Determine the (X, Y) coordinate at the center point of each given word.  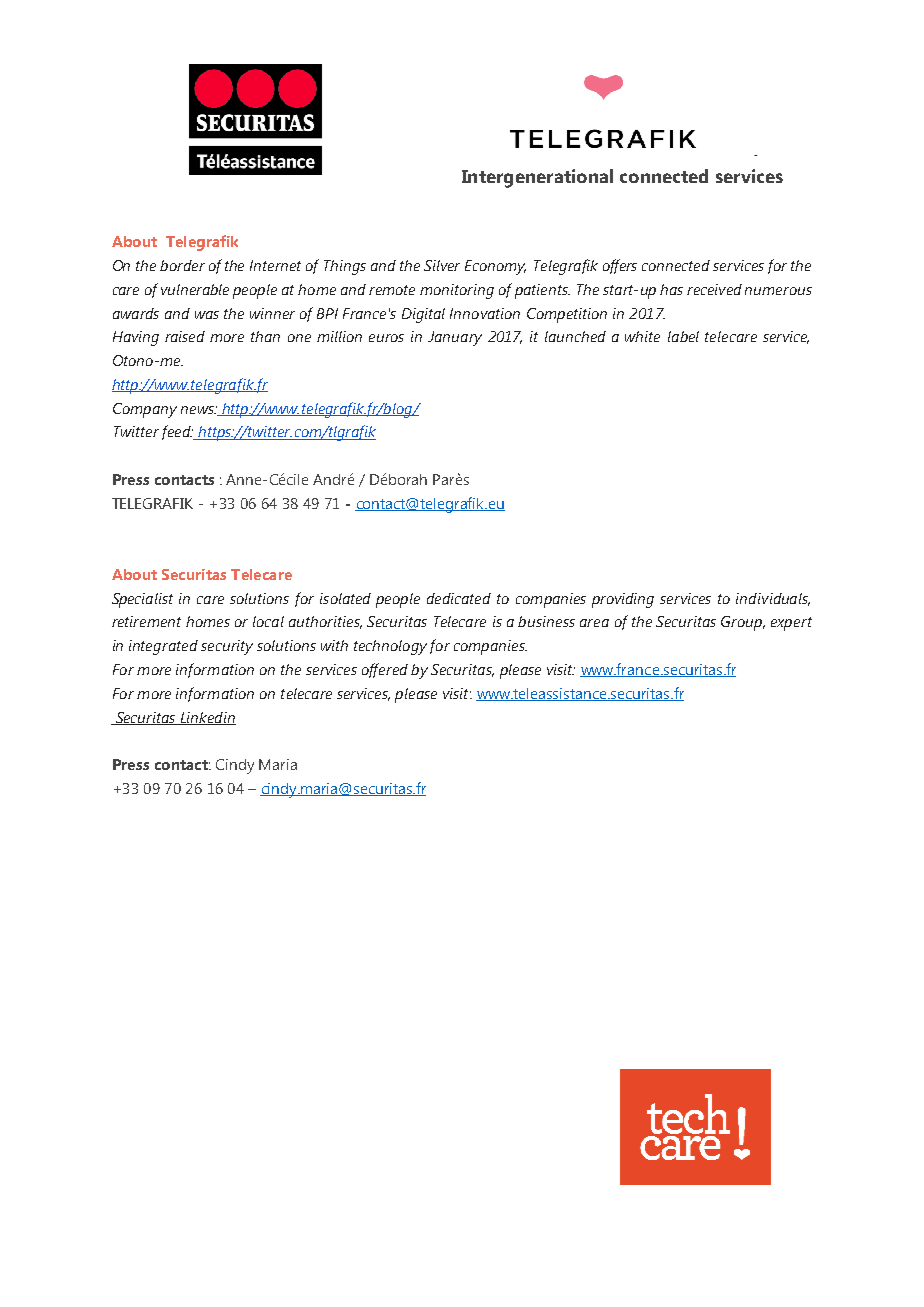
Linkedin (207, 718)
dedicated (459, 598)
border (182, 265)
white (642, 336)
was (207, 315)
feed (177, 432)
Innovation (485, 313)
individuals (773, 599)
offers (620, 266)
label (683, 336)
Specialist (142, 600)
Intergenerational (537, 178)
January (455, 338)
